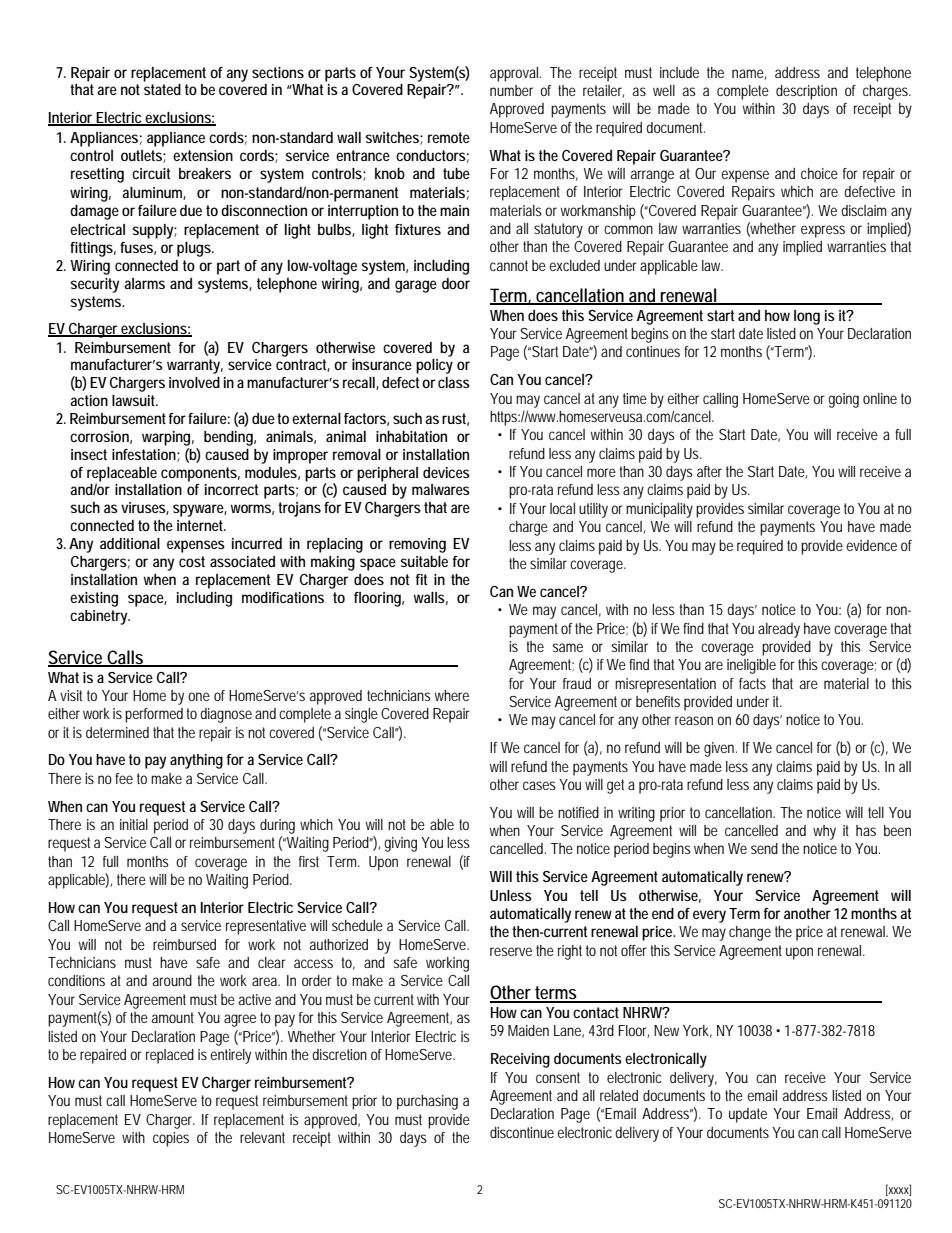  I want to click on given, so click(720, 749).
